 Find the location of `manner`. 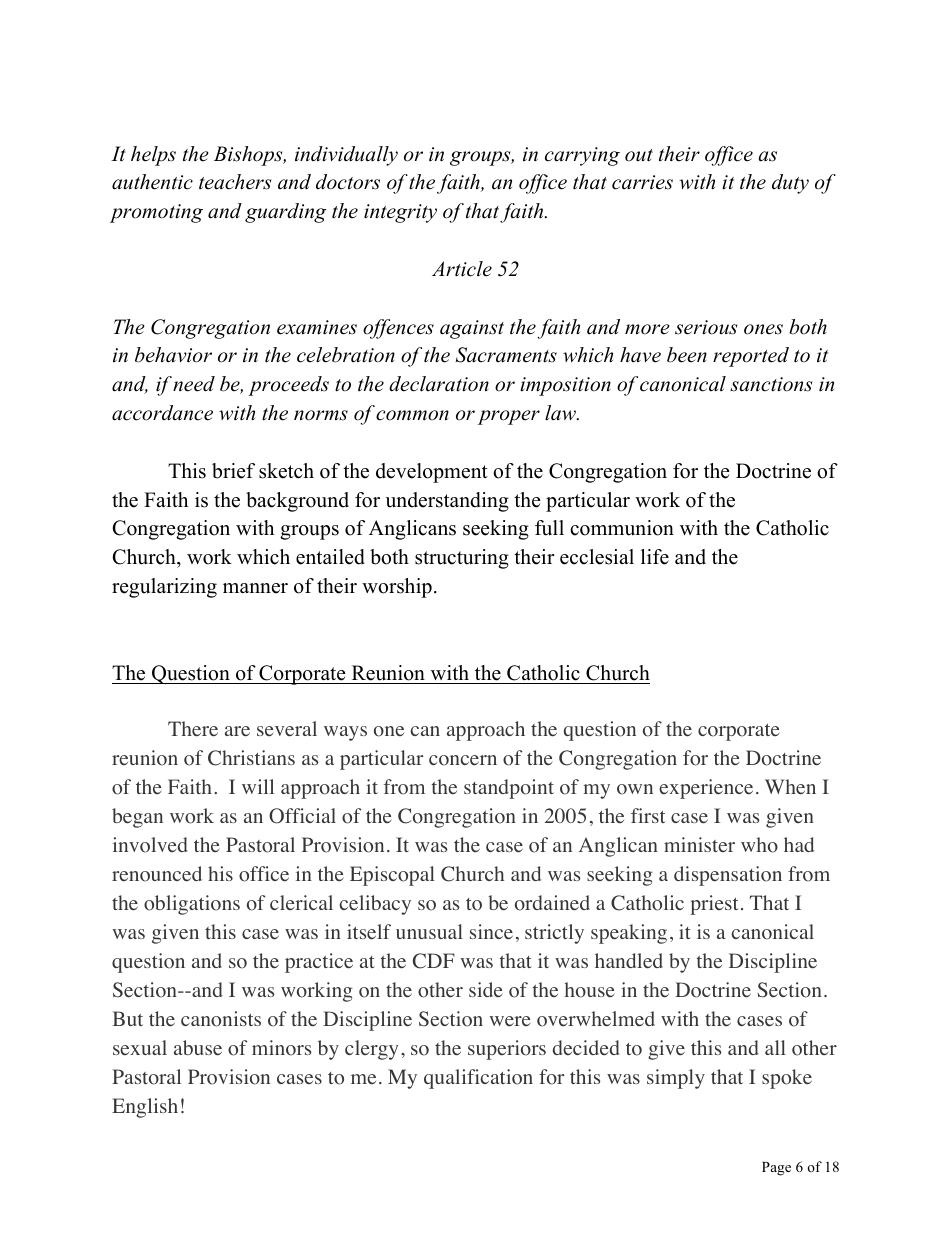

manner is located at coordinates (255, 588).
